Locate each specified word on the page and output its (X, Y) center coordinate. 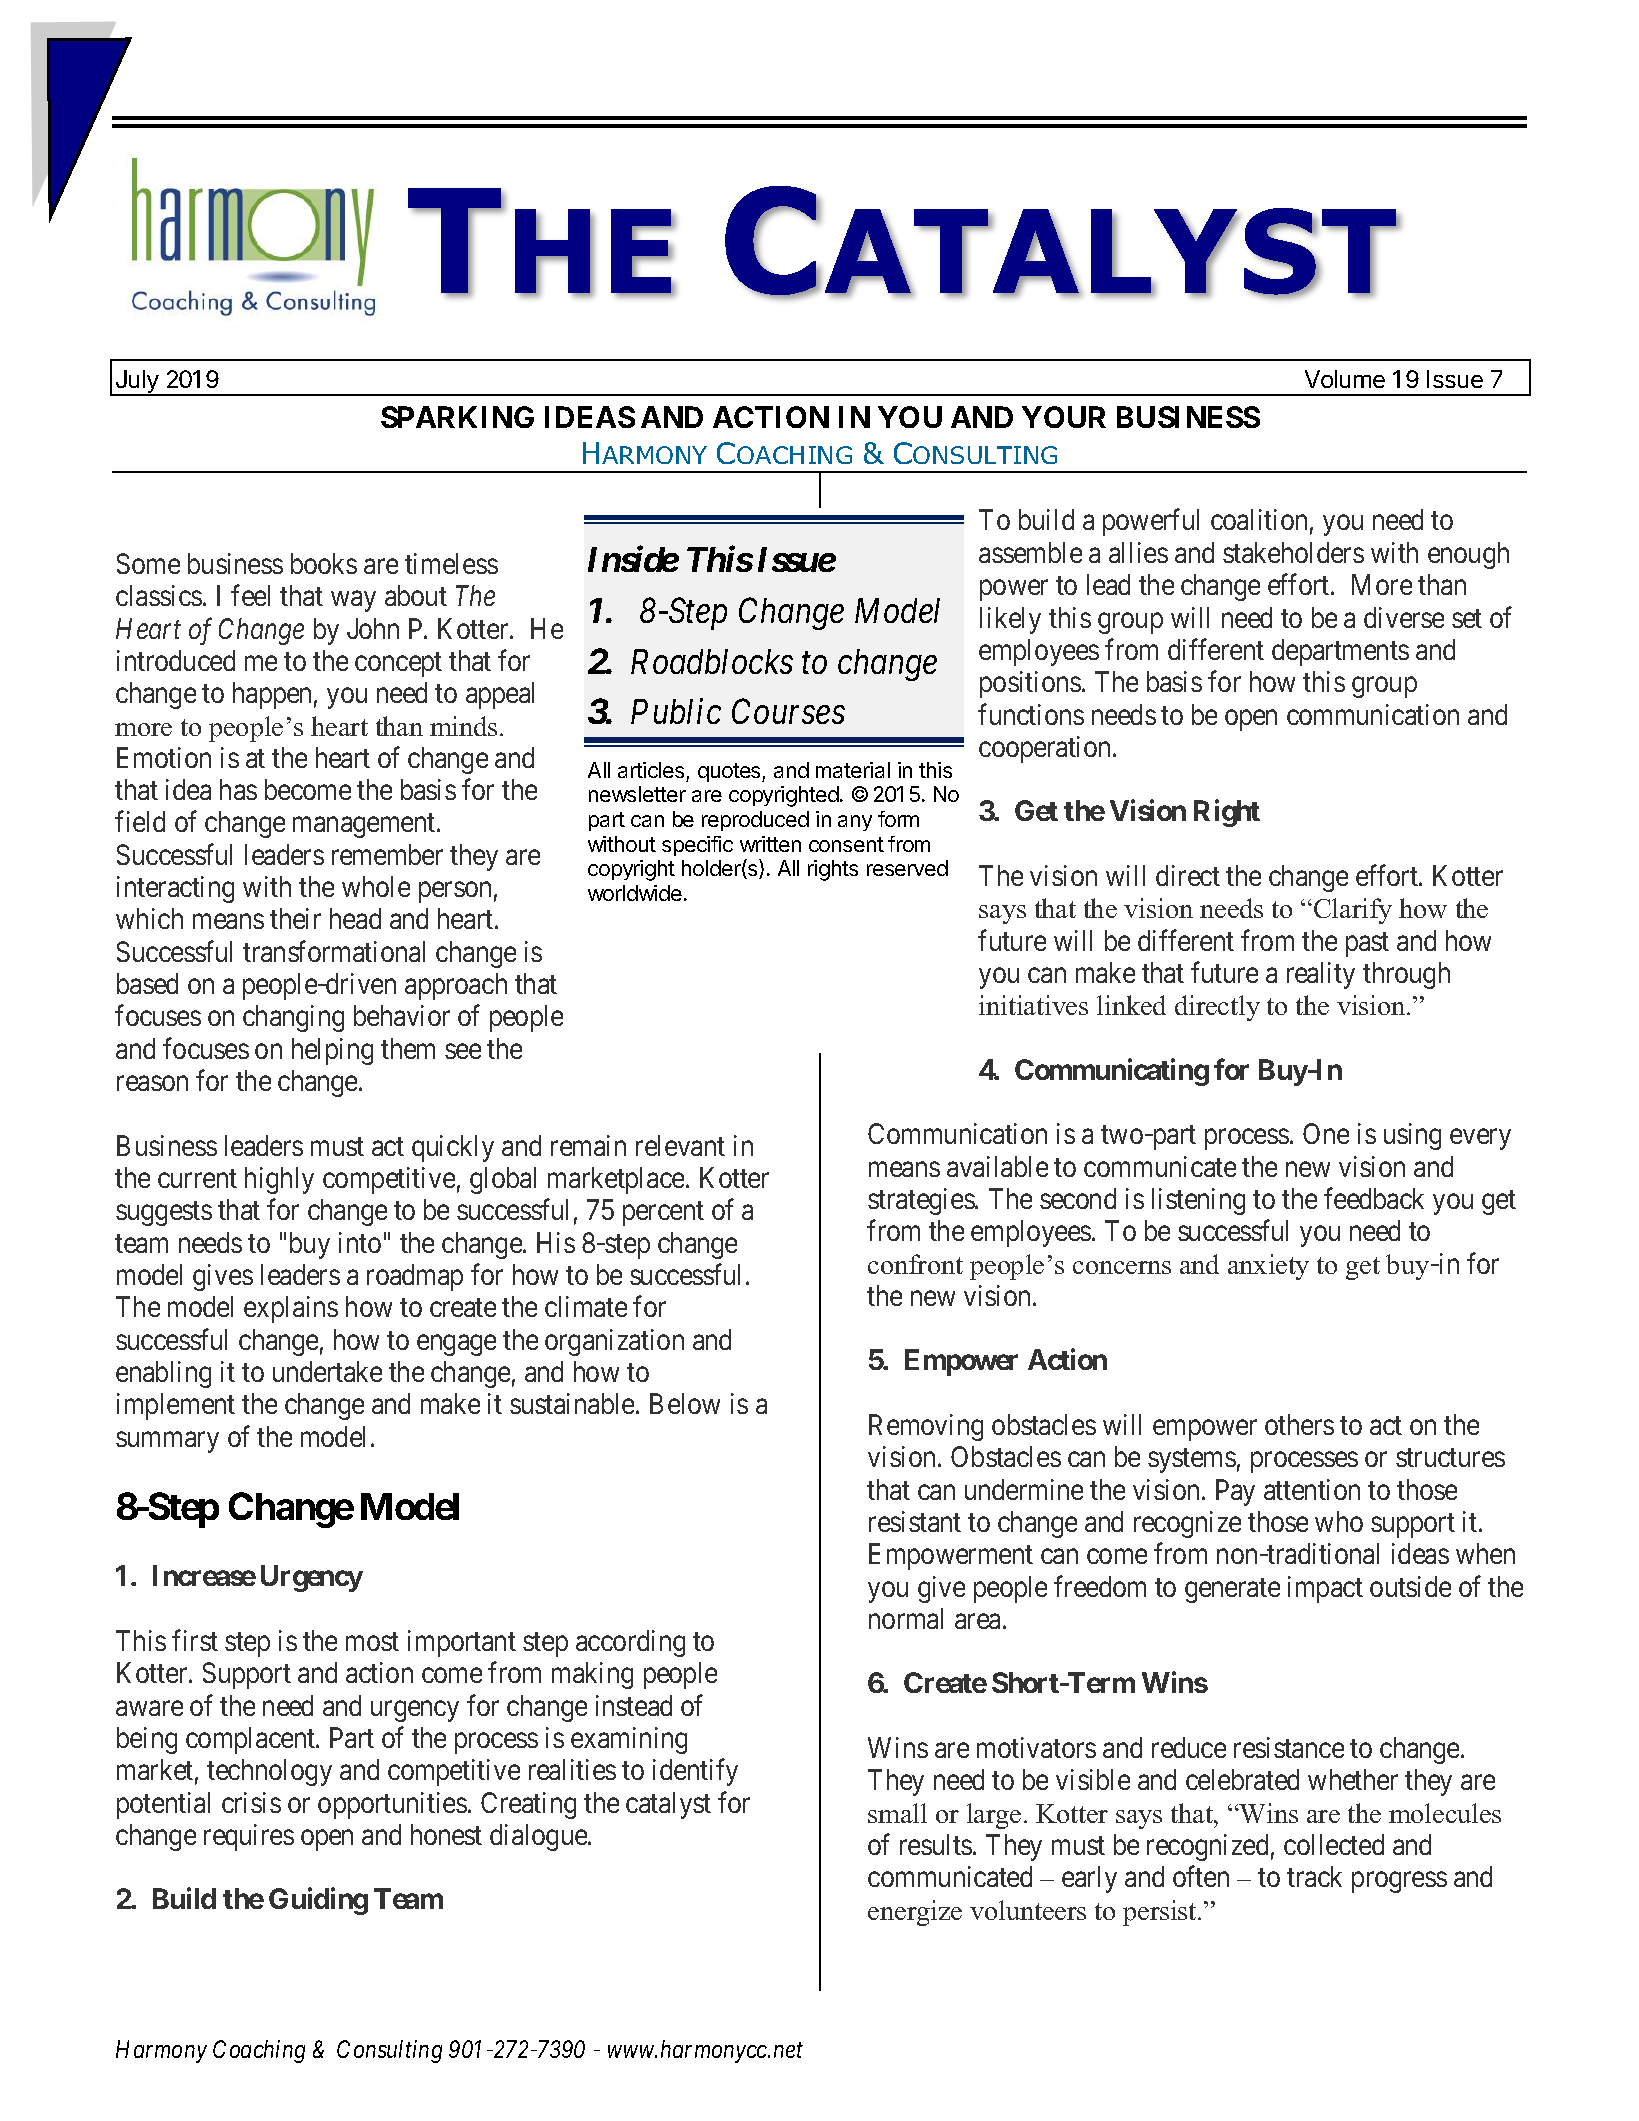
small (897, 1813)
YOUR (1064, 417)
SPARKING (457, 417)
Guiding (318, 1901)
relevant (680, 1145)
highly (279, 1180)
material (853, 770)
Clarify (1353, 911)
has (238, 789)
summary (167, 1442)
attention (1312, 1489)
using (1412, 1136)
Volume (1345, 379)
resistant (915, 1521)
